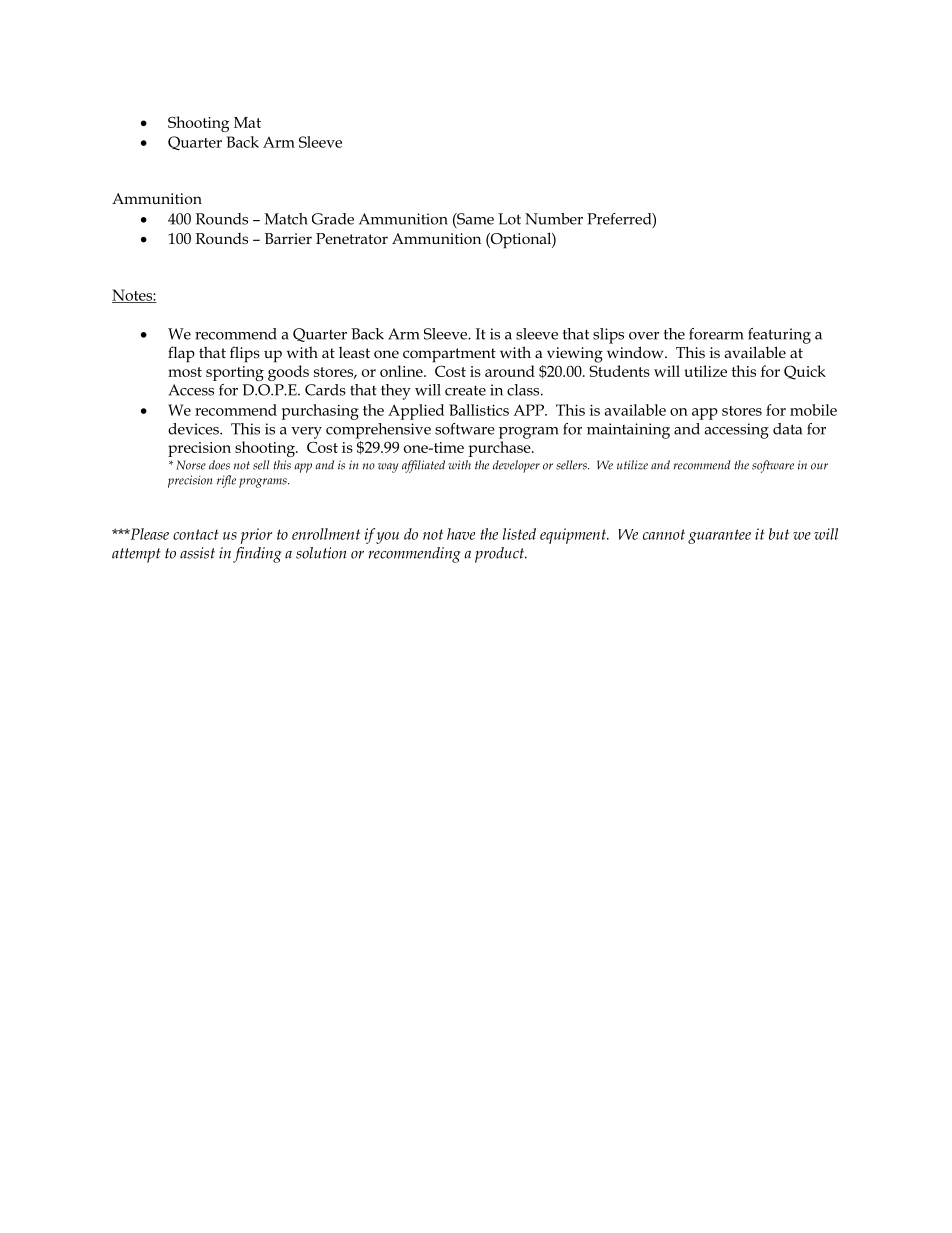 The width and height of the image is (952, 1233). I want to click on create, so click(465, 391).
